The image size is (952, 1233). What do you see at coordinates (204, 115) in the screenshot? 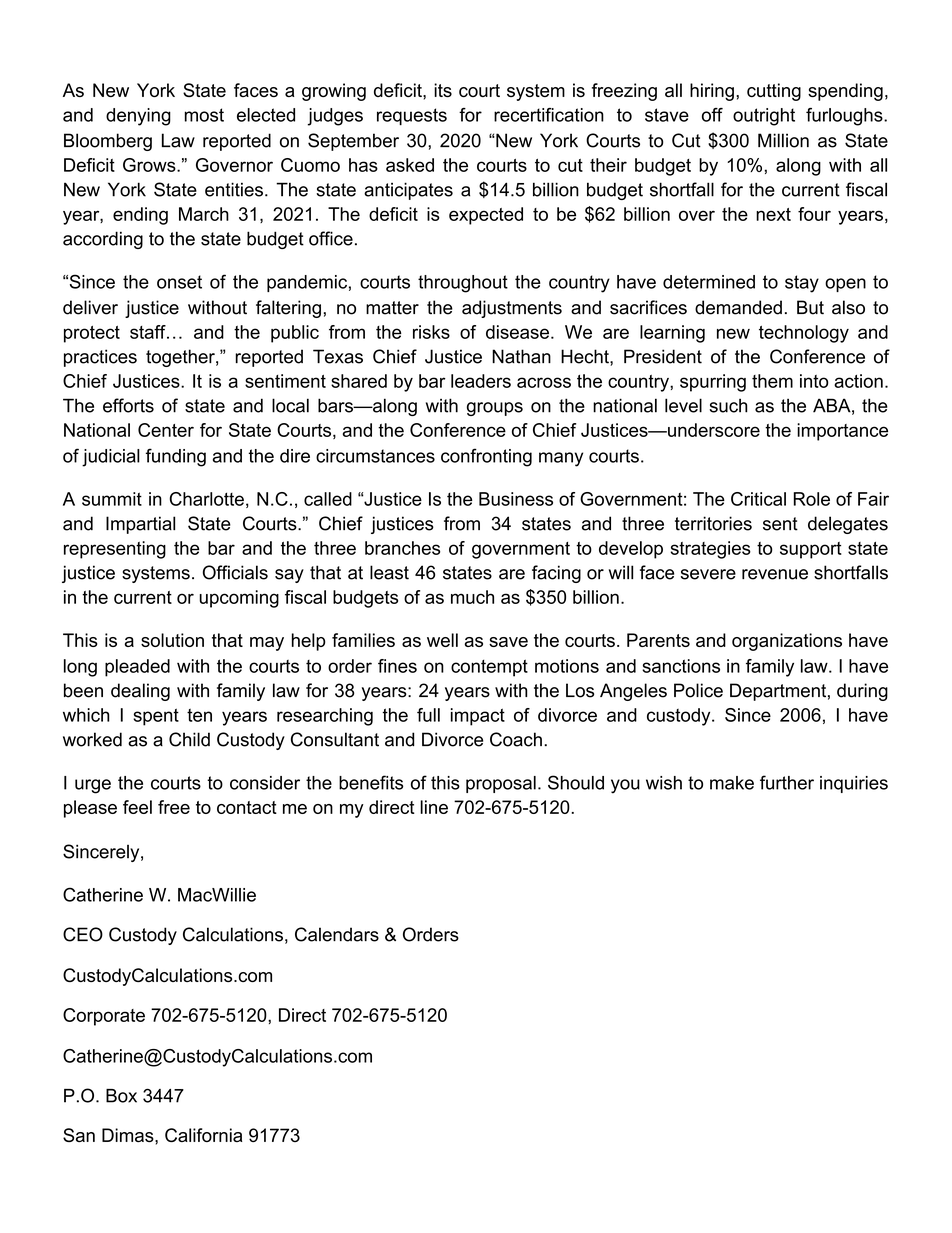
I see `most` at bounding box center [204, 115].
